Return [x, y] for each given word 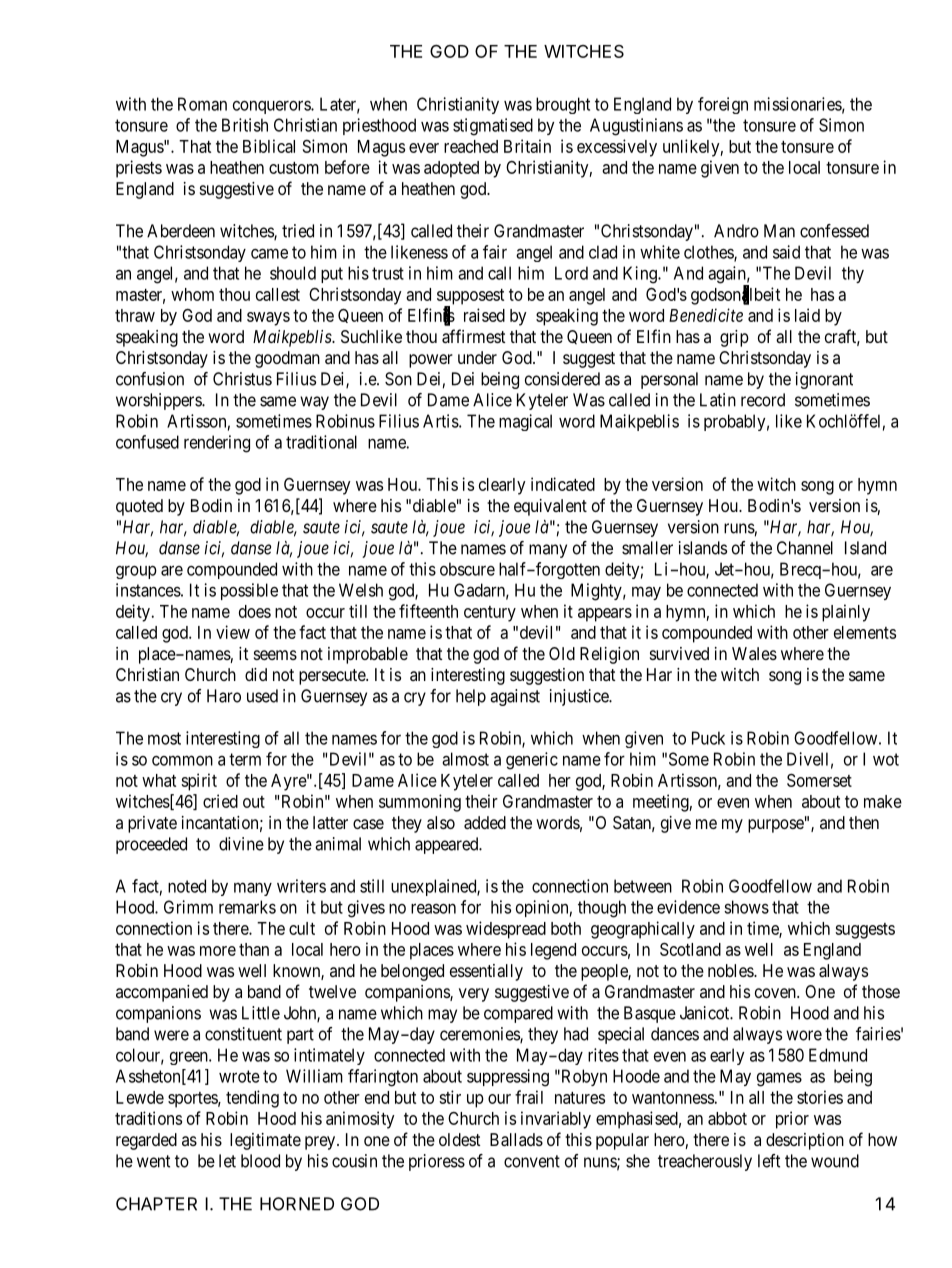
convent [532, 1161]
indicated [563, 484]
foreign [723, 105]
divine [241, 844]
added [485, 822]
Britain [527, 146]
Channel [805, 548]
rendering [217, 444]
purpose [776, 826]
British [245, 125]
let [227, 1161]
